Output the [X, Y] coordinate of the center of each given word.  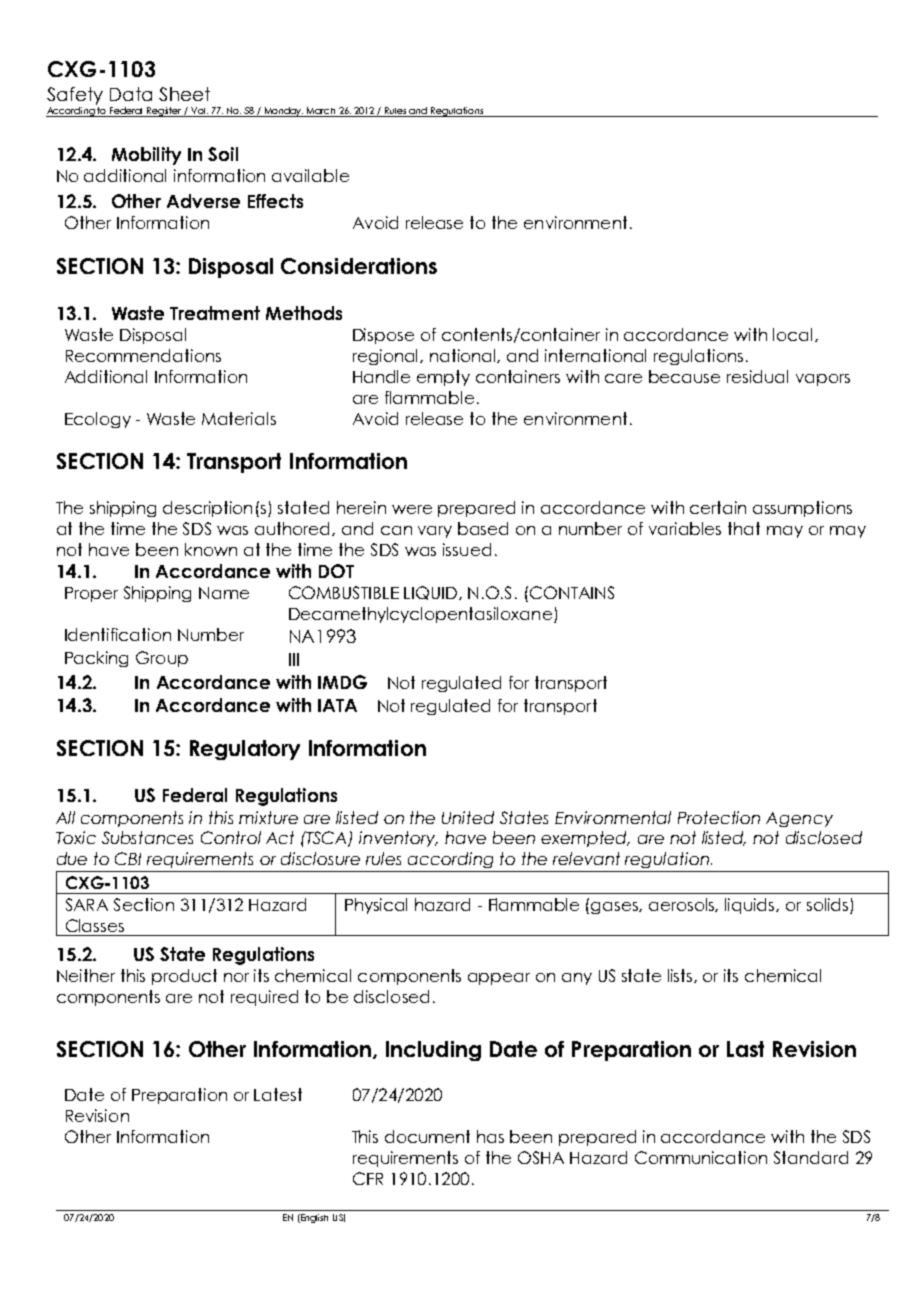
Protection [719, 817]
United [468, 817]
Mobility [146, 156]
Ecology [98, 420]
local [794, 335]
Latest [278, 1094]
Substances [147, 837]
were [412, 509]
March [321, 112]
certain [718, 507]
